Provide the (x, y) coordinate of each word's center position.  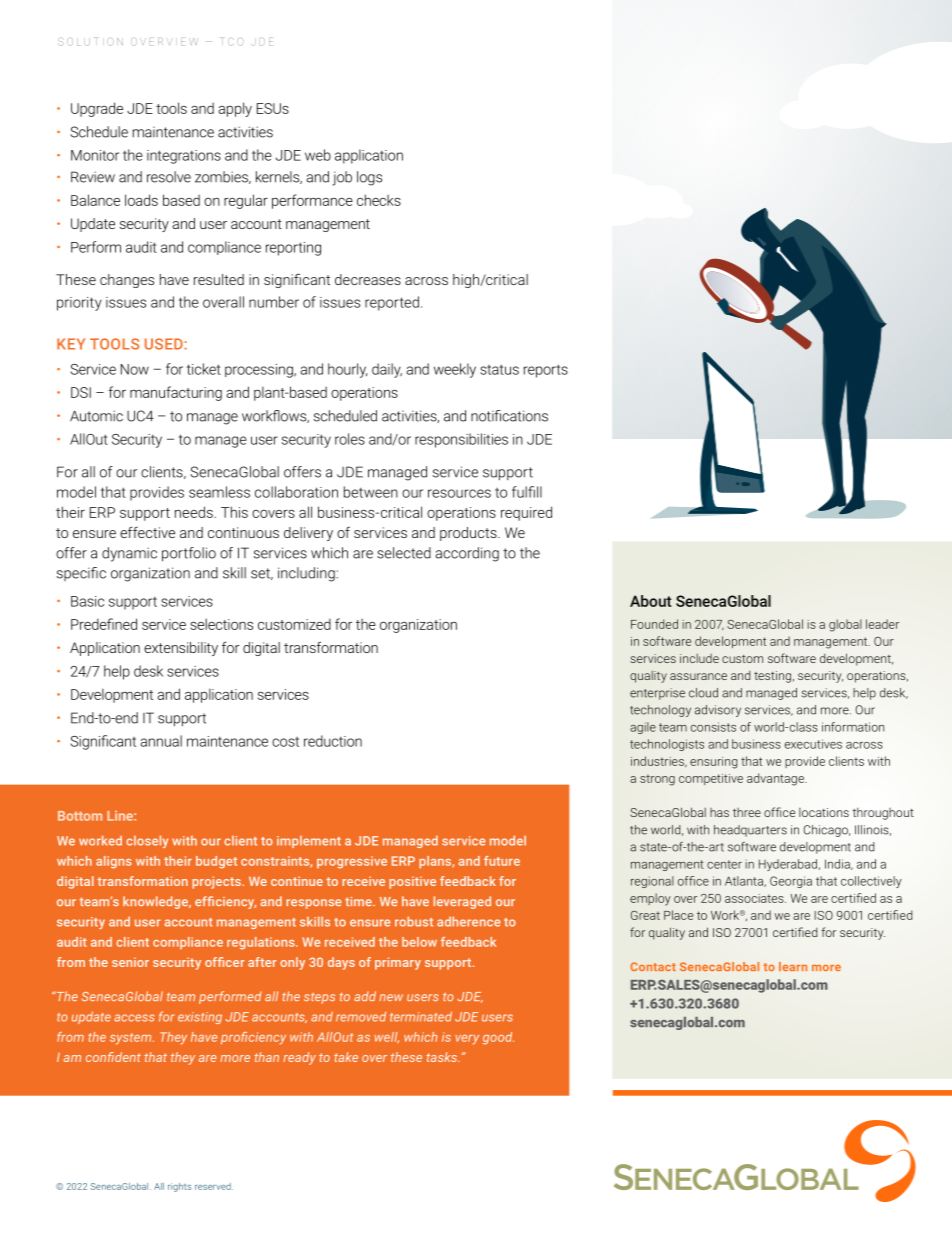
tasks (442, 1057)
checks (379, 200)
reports (546, 371)
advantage (776, 779)
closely (147, 841)
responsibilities (461, 440)
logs (369, 178)
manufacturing (176, 393)
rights (179, 1187)
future (502, 861)
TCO (232, 42)
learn (793, 966)
